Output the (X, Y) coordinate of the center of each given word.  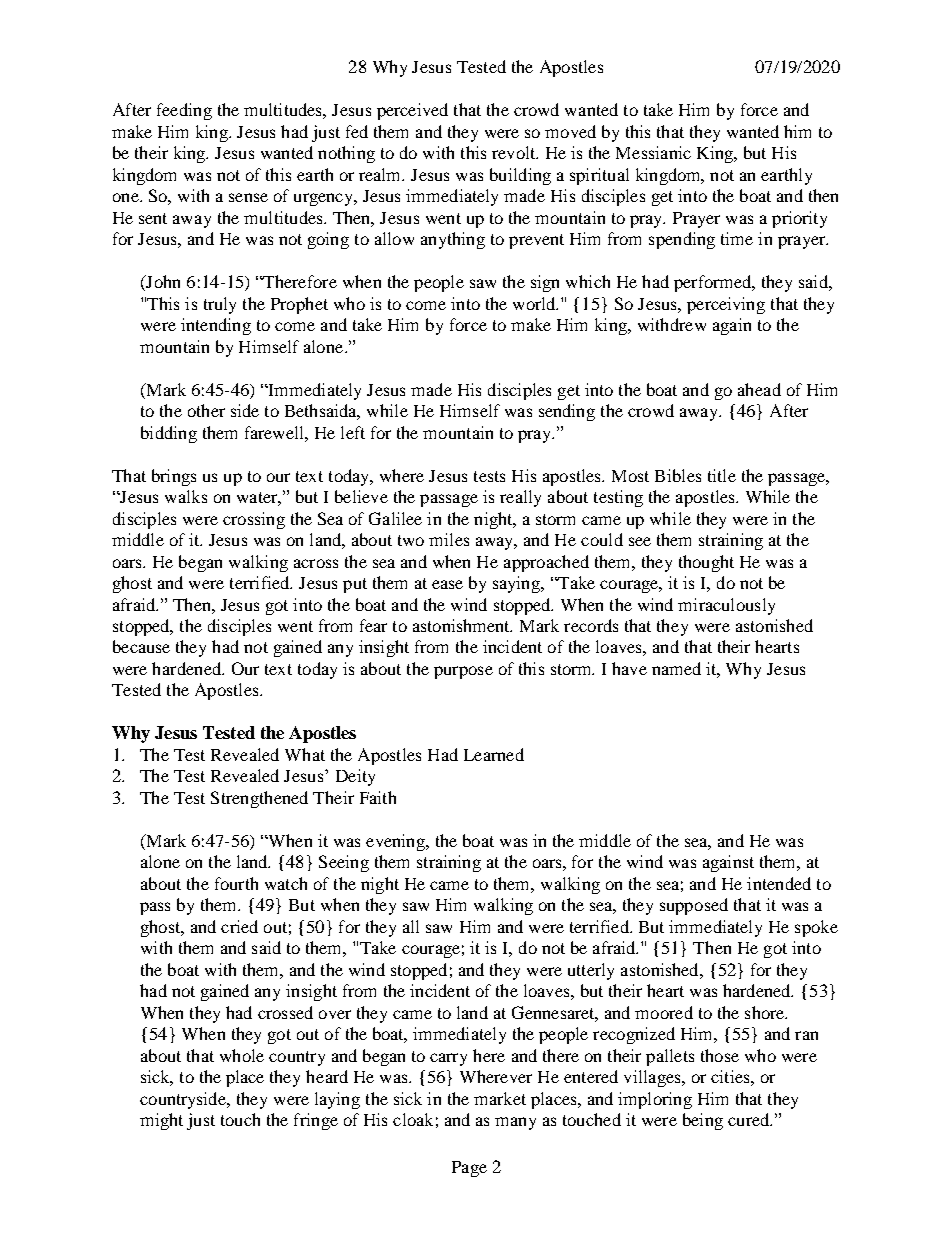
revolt (515, 152)
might (161, 1121)
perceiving (726, 305)
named (676, 668)
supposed (694, 906)
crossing (254, 520)
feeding (184, 111)
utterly (591, 971)
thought (706, 563)
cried (239, 926)
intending (216, 326)
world (535, 303)
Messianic (653, 152)
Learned (494, 754)
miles (449, 539)
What (305, 754)
